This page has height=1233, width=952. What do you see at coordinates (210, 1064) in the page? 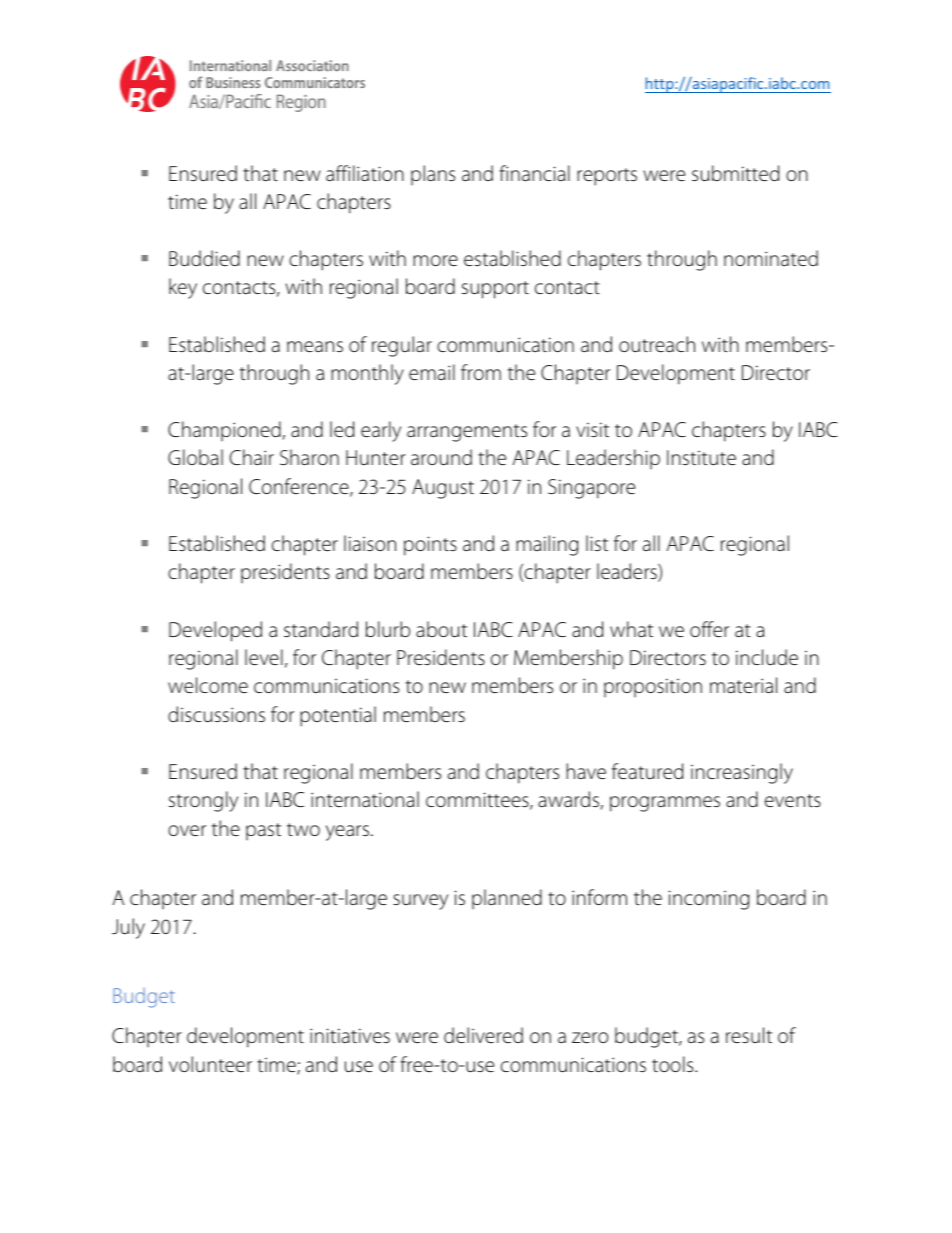
I see `volunteer` at bounding box center [210, 1064].
